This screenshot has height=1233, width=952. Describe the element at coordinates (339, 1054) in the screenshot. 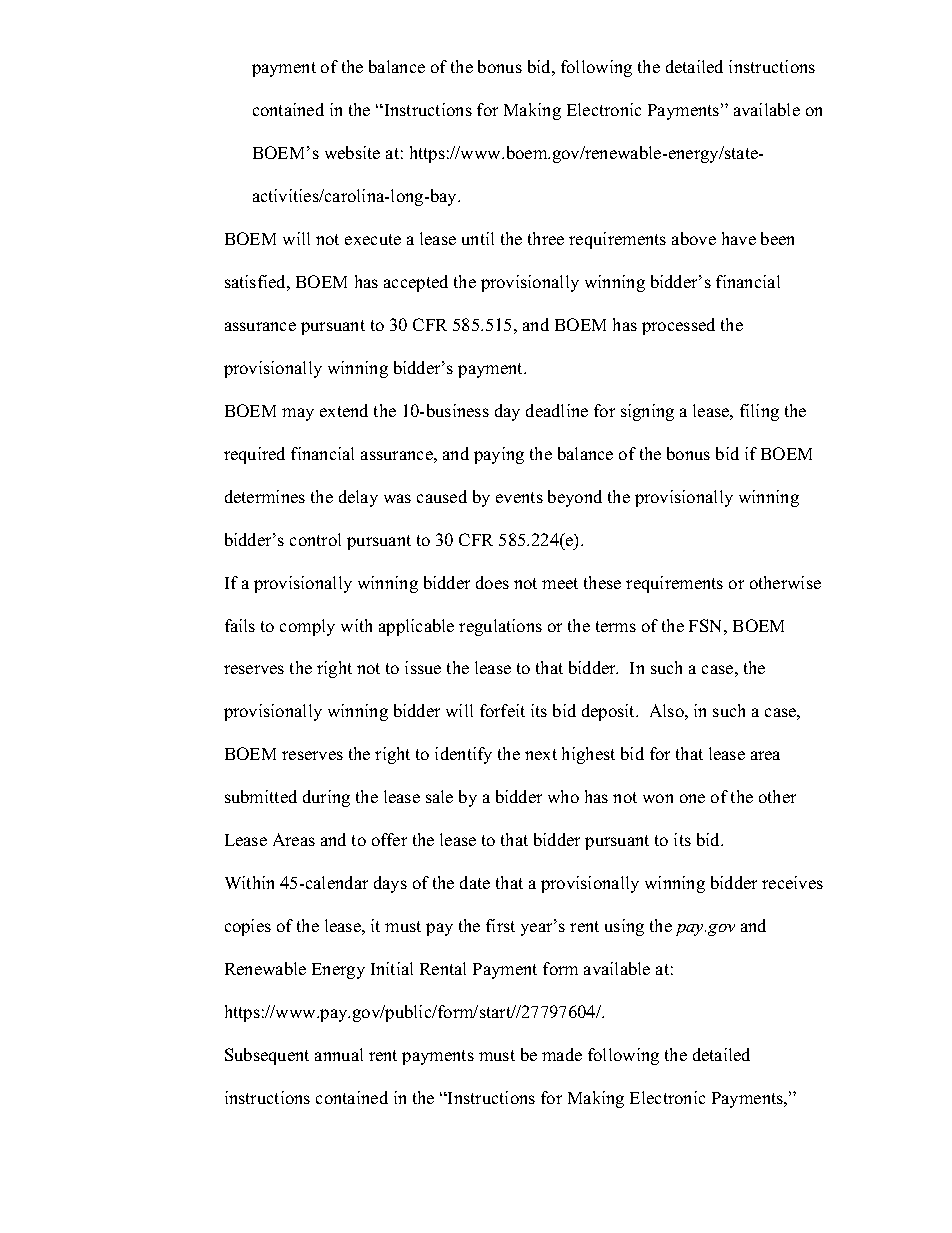

I see `annual` at that location.
